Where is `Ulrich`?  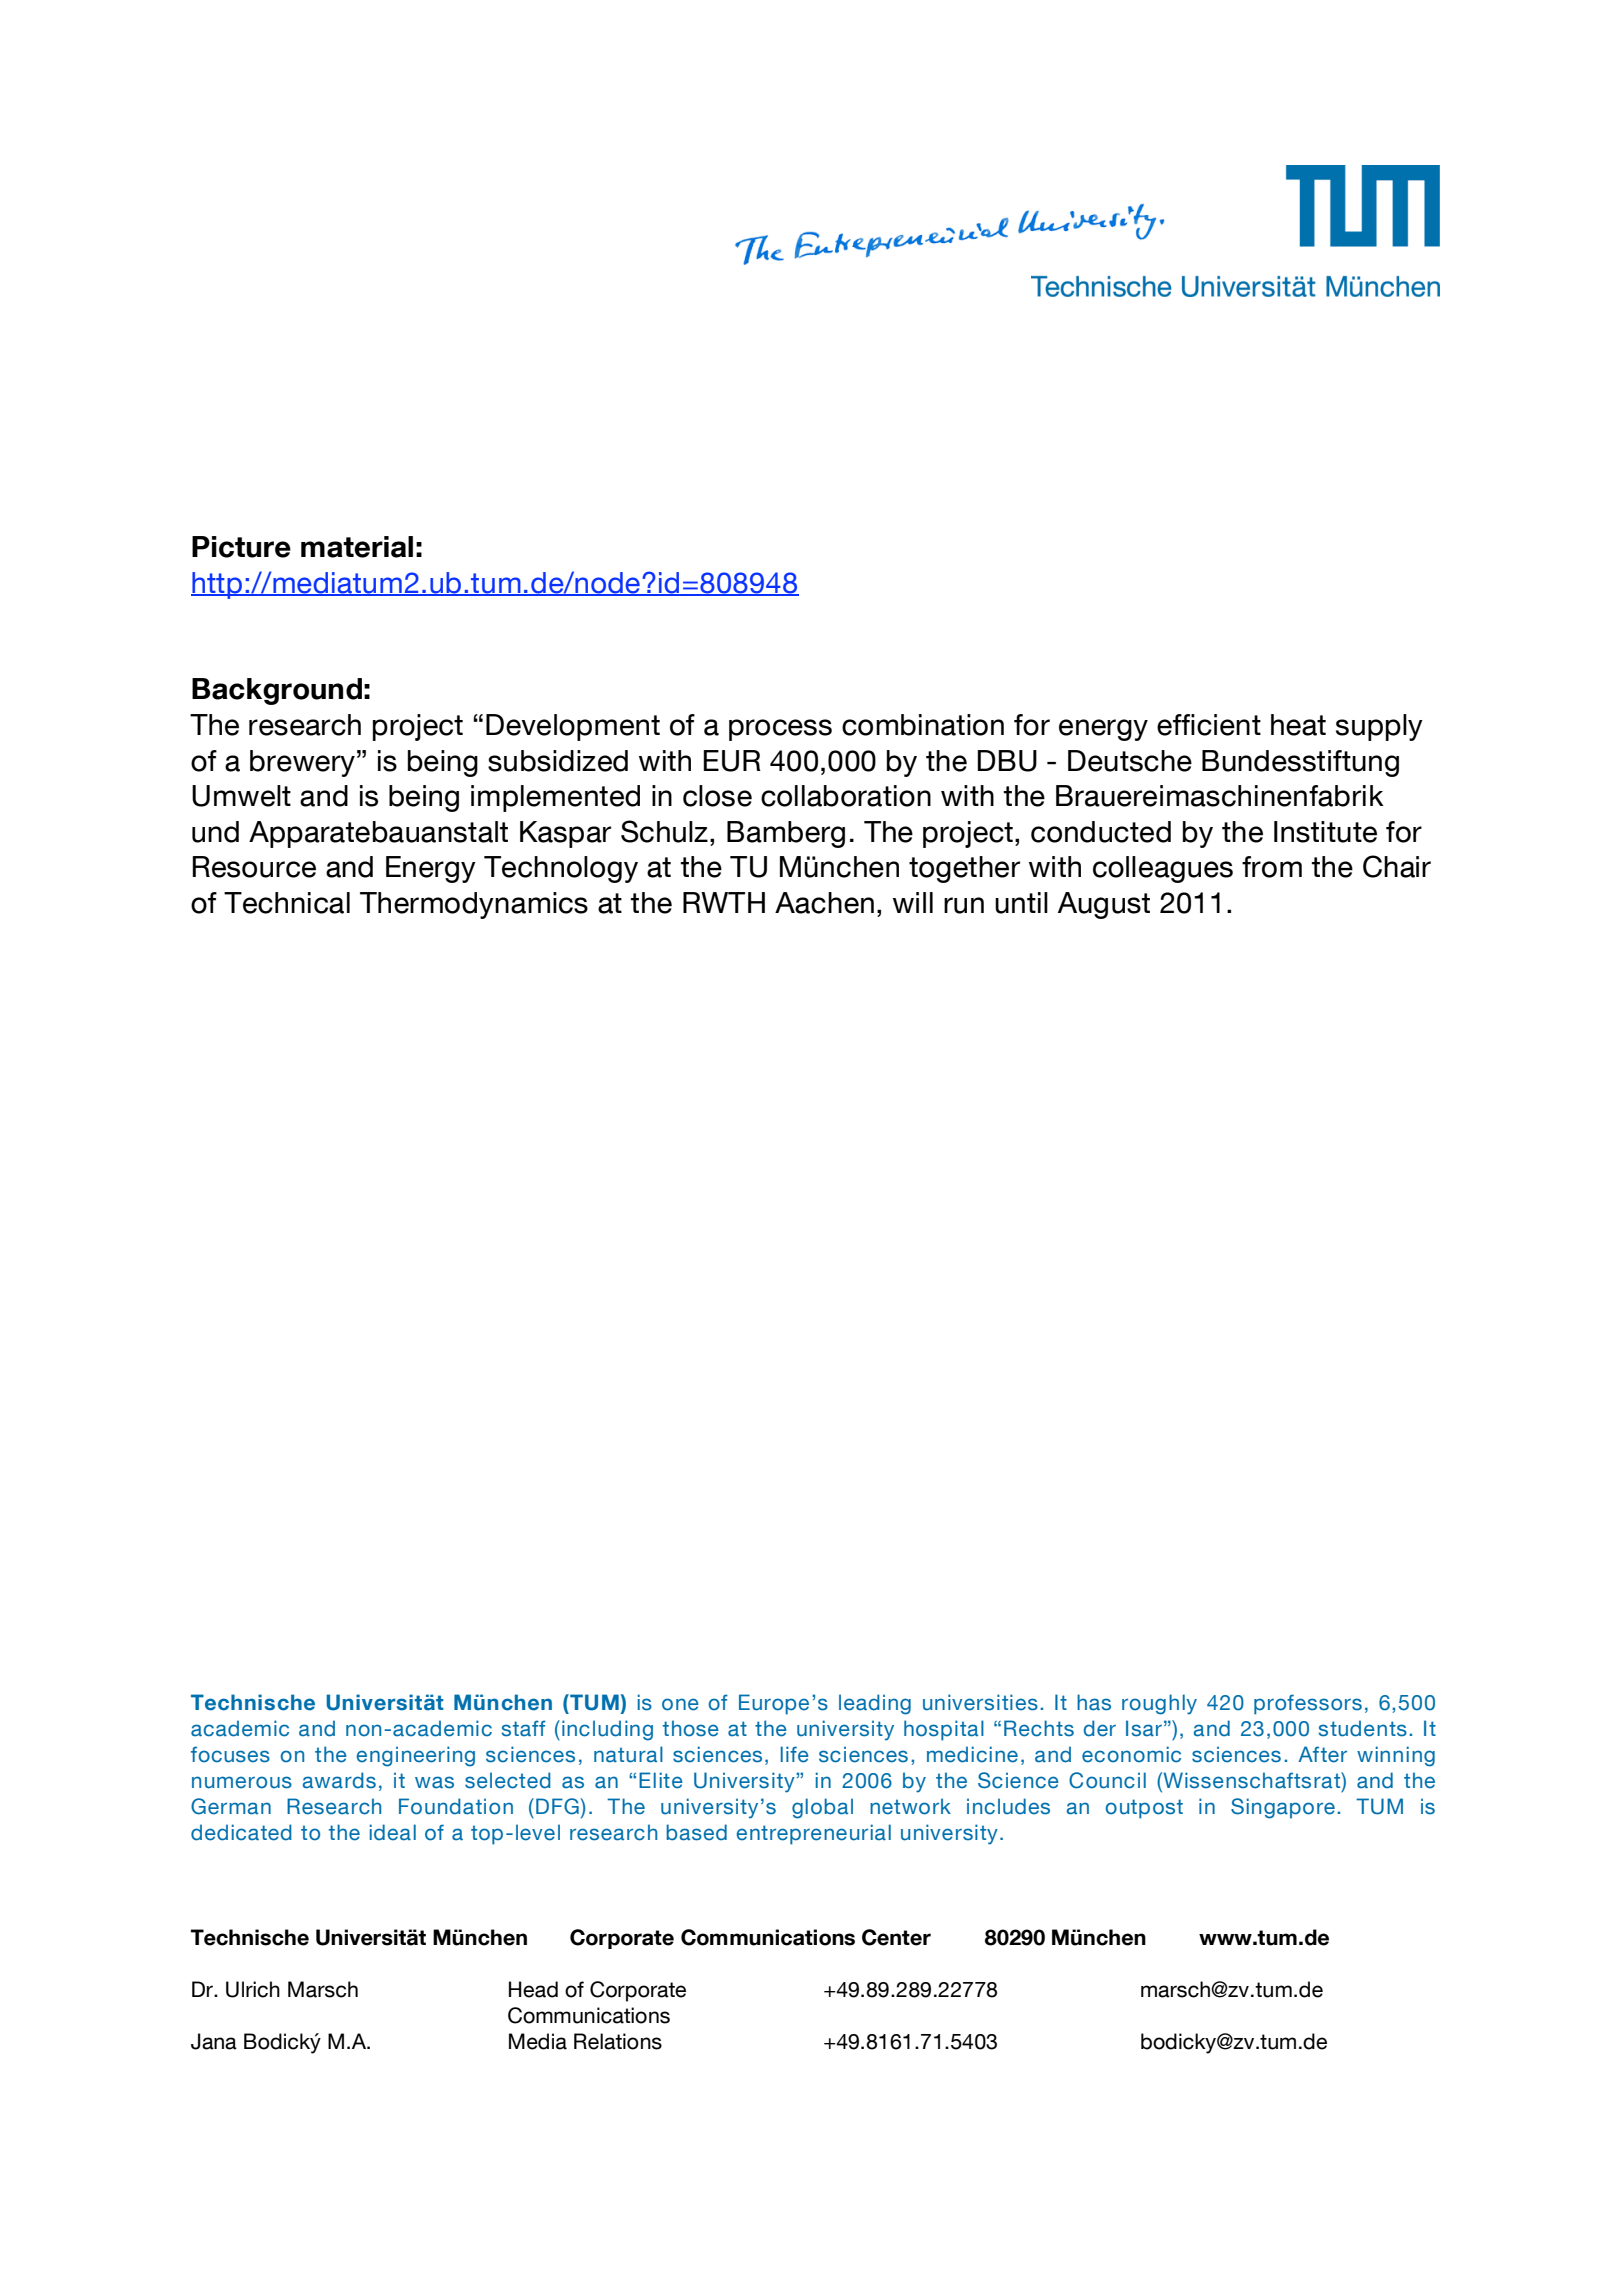
Ulrich is located at coordinates (253, 1989).
